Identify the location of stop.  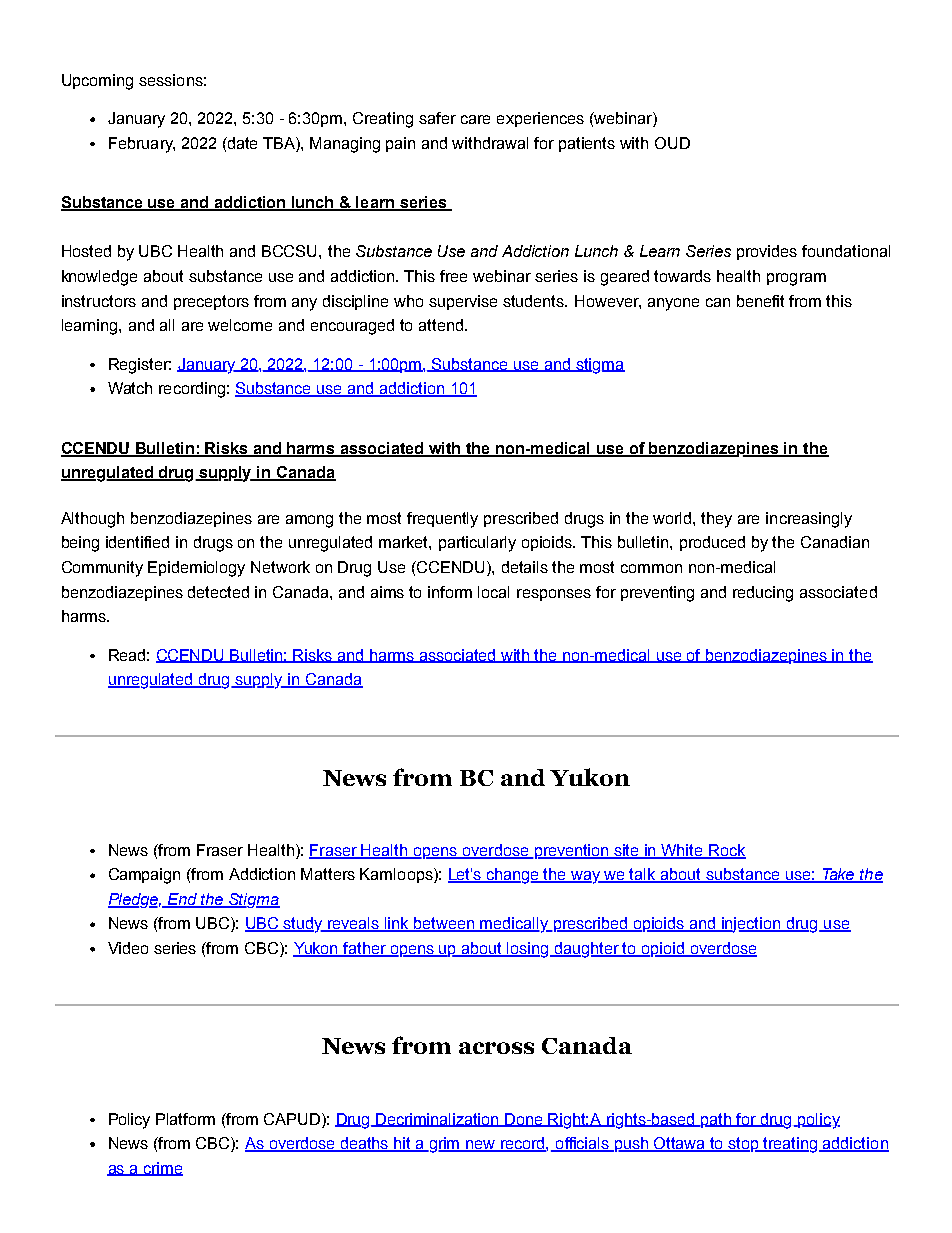
(744, 1144).
